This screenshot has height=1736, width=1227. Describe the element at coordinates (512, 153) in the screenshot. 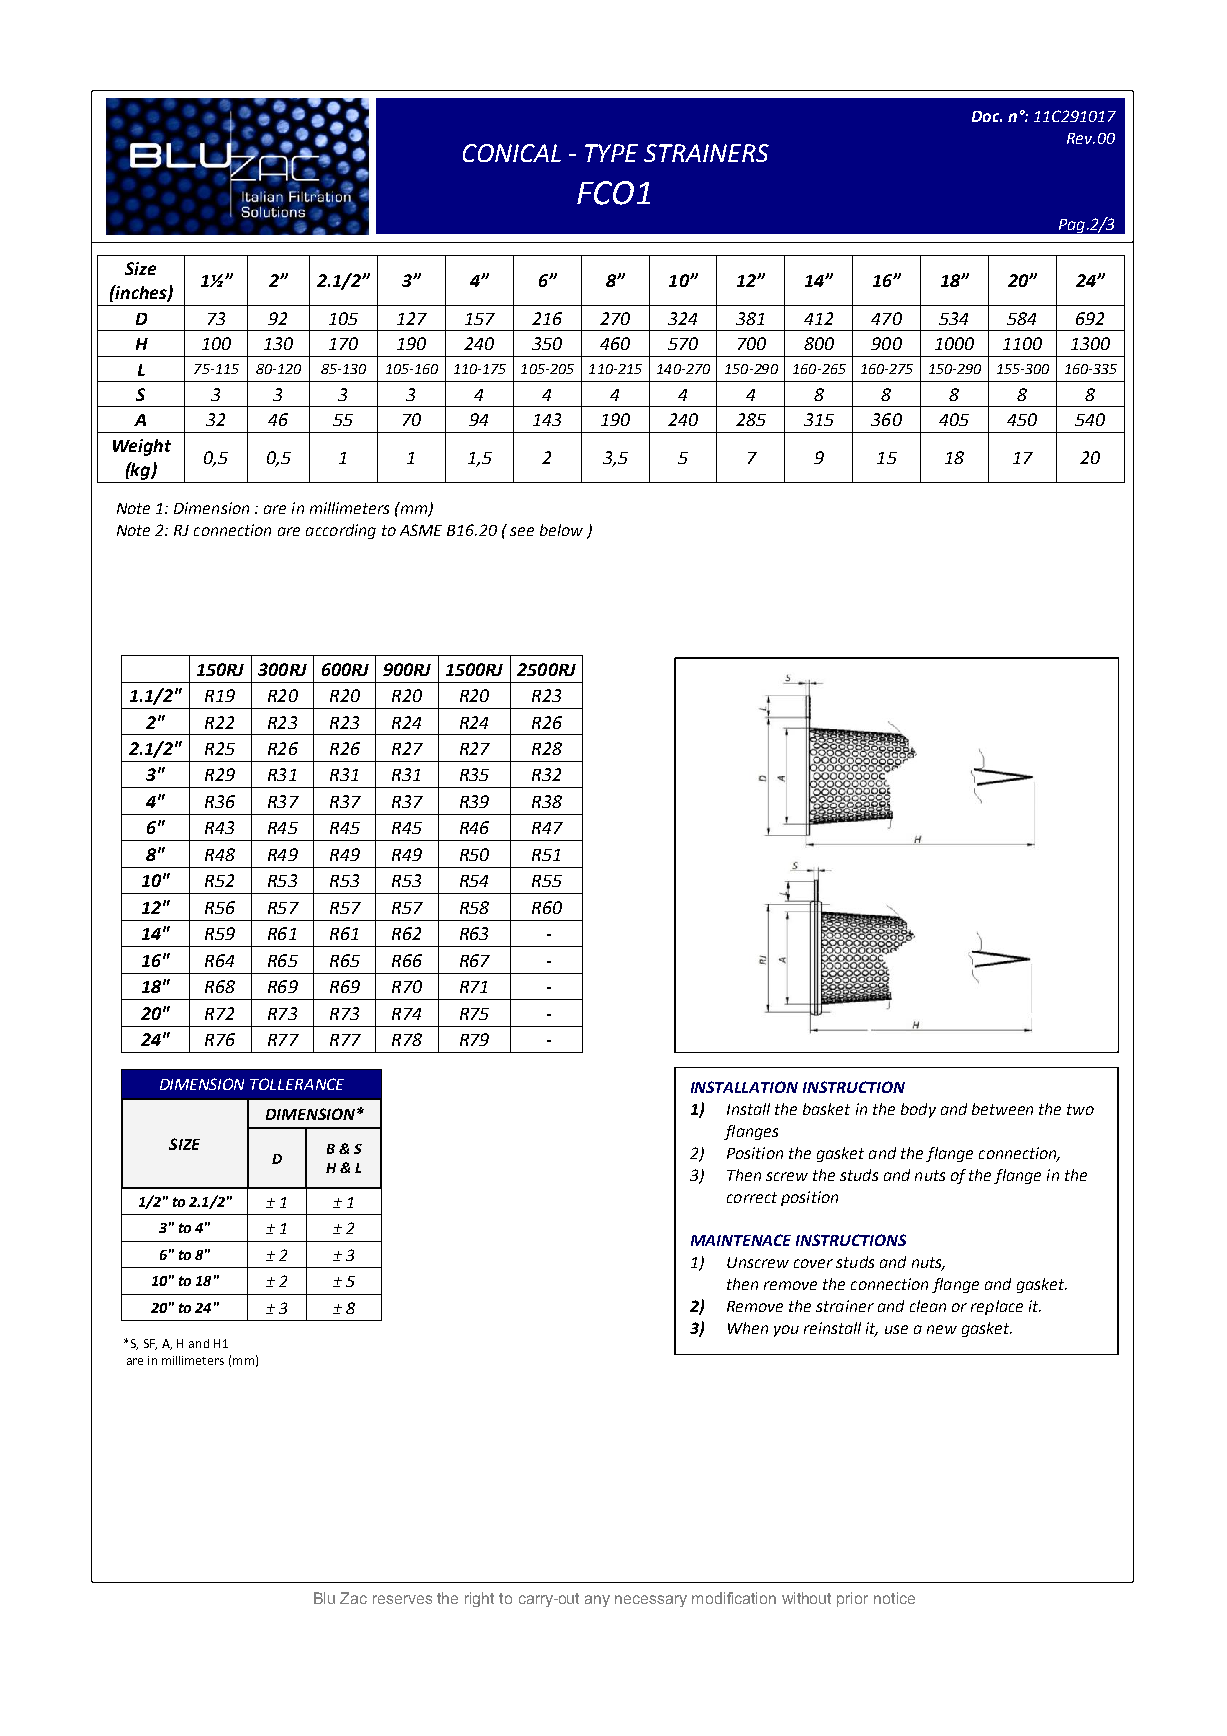

I see `CONICAL` at that location.
